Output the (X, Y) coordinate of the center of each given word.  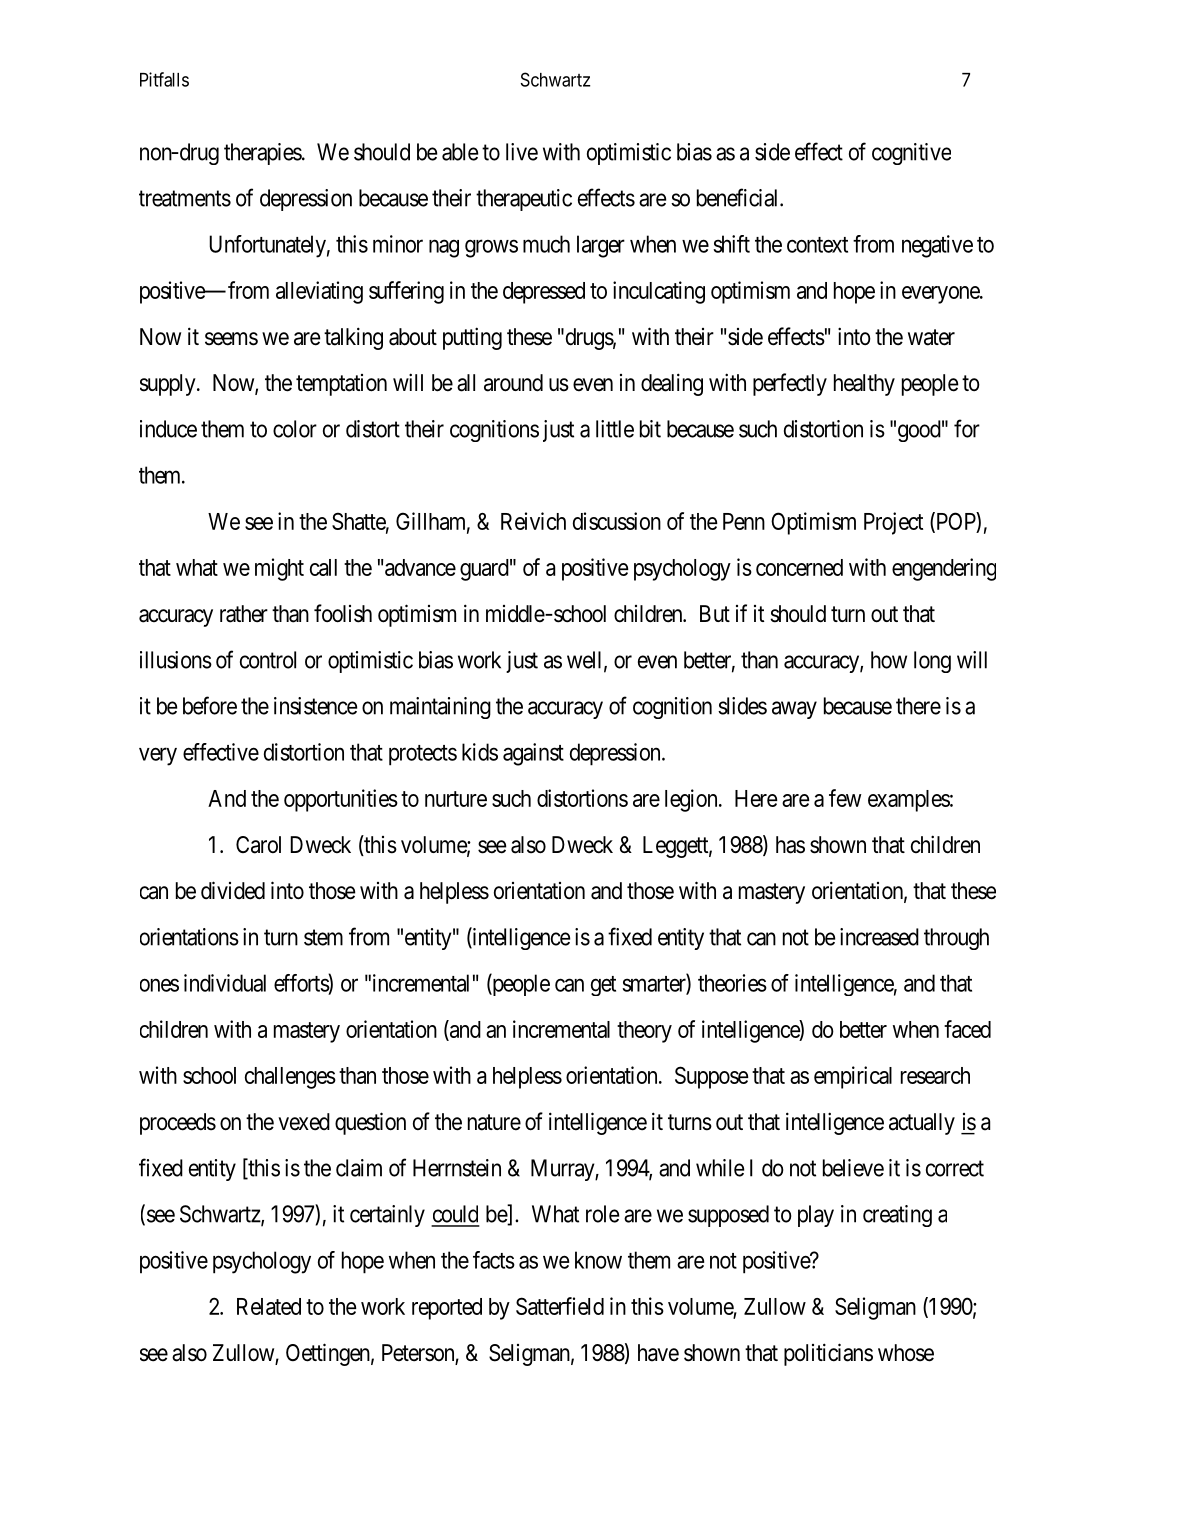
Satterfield (560, 1306)
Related (269, 1306)
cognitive (911, 154)
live (522, 152)
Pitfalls (164, 79)
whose (906, 1353)
